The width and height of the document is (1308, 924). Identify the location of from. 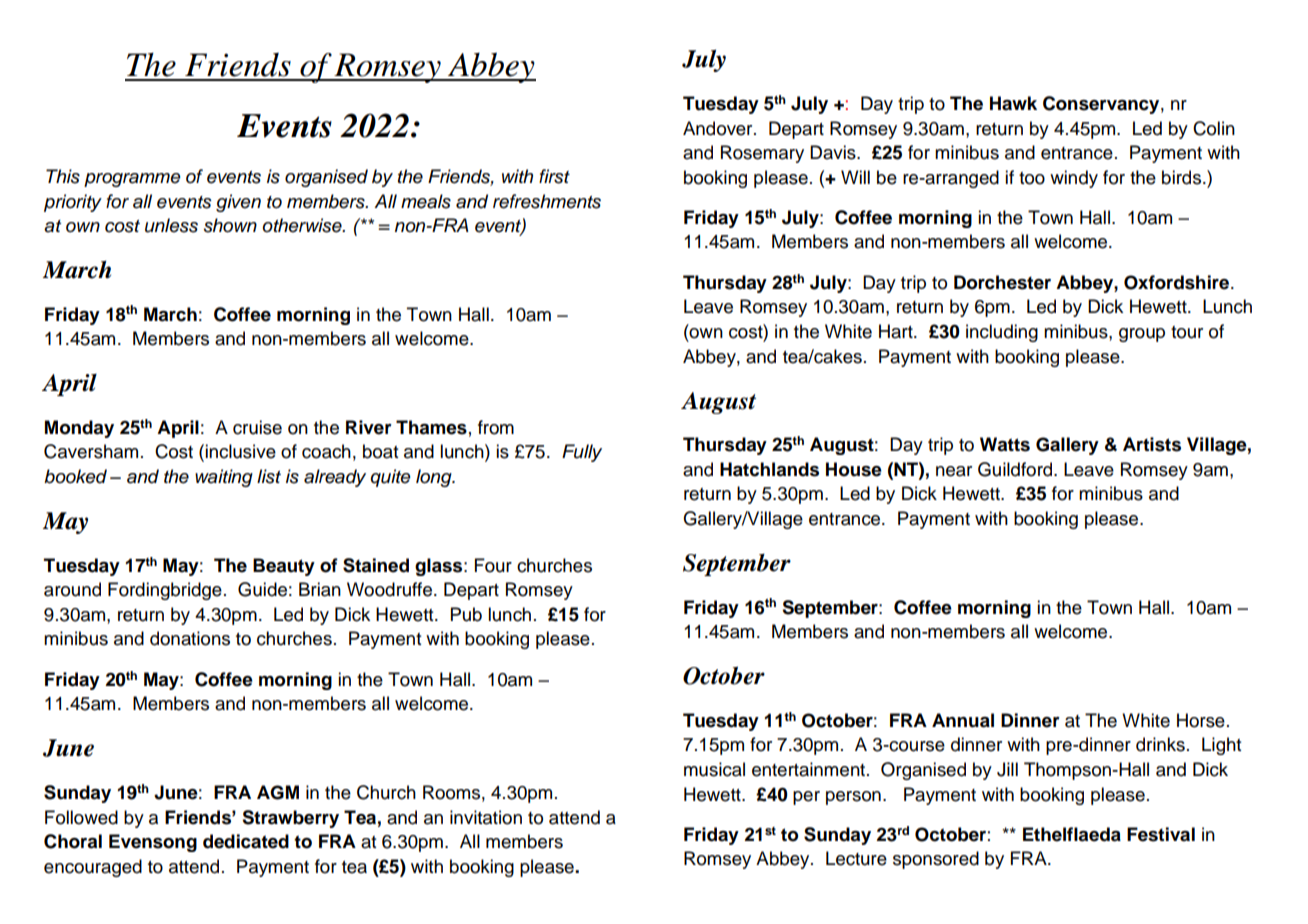
(496, 427).
